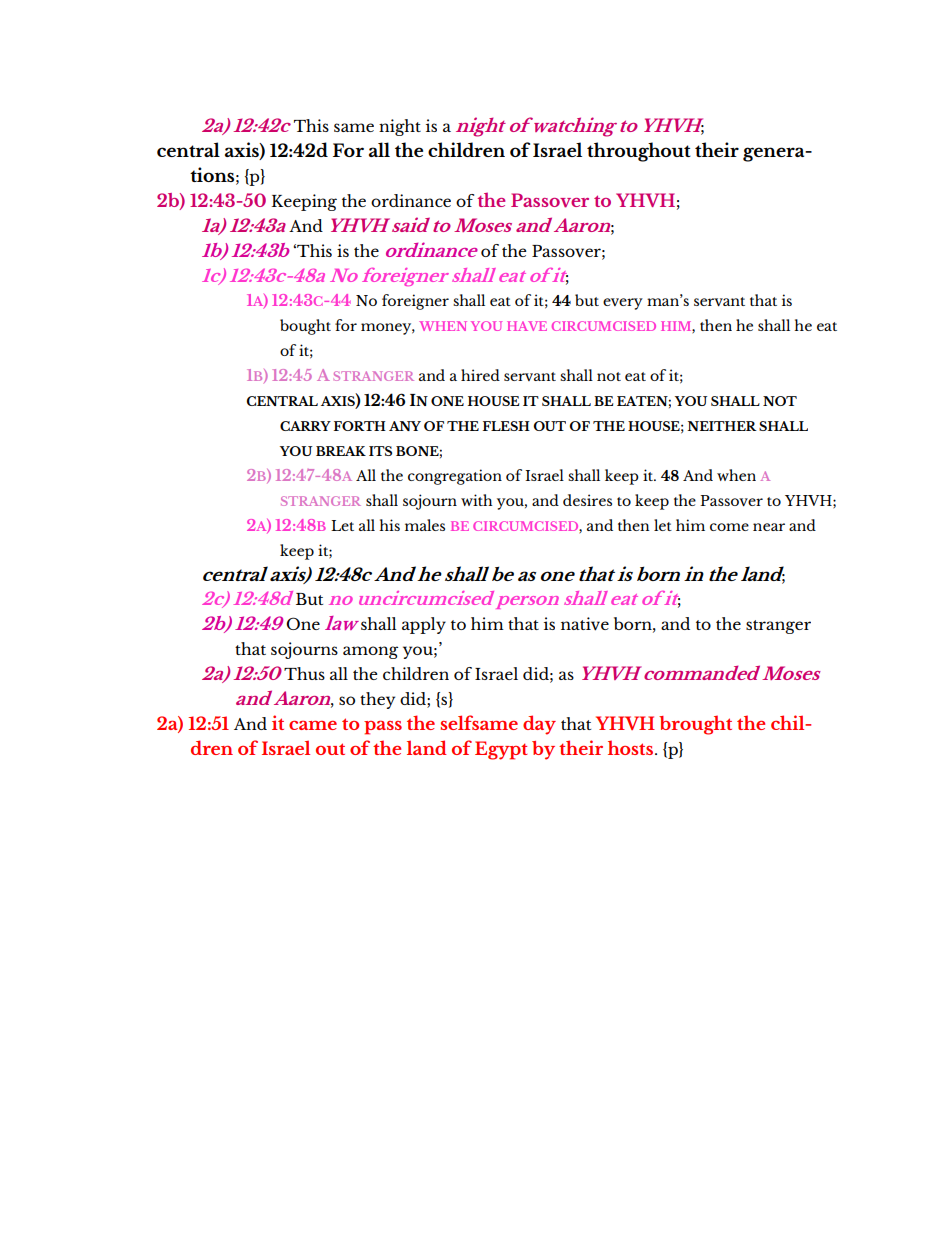 This page has height=1233, width=952. I want to click on FLESH, so click(506, 426).
